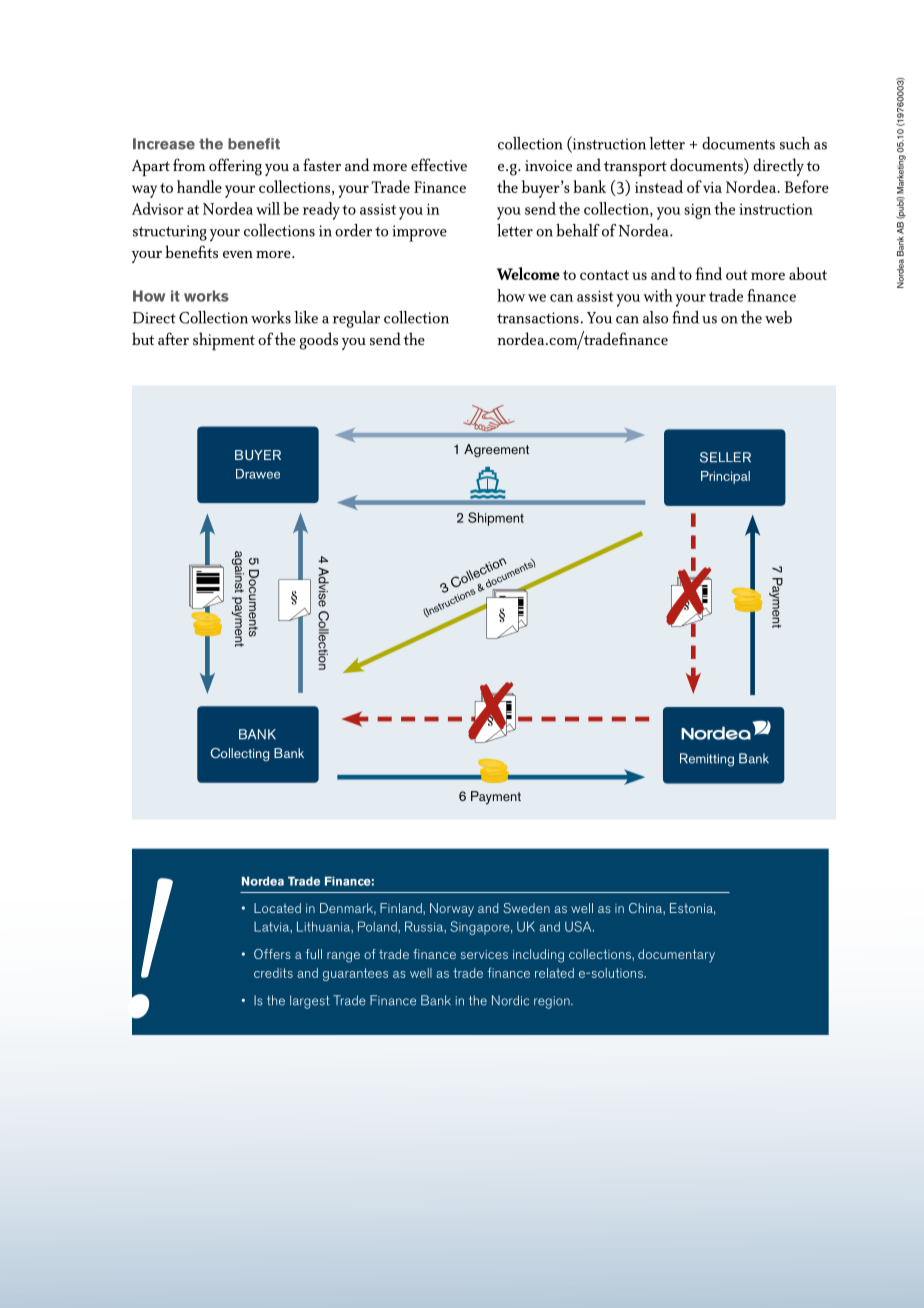  Describe the element at coordinates (439, 164) in the document. I see `effective` at that location.
